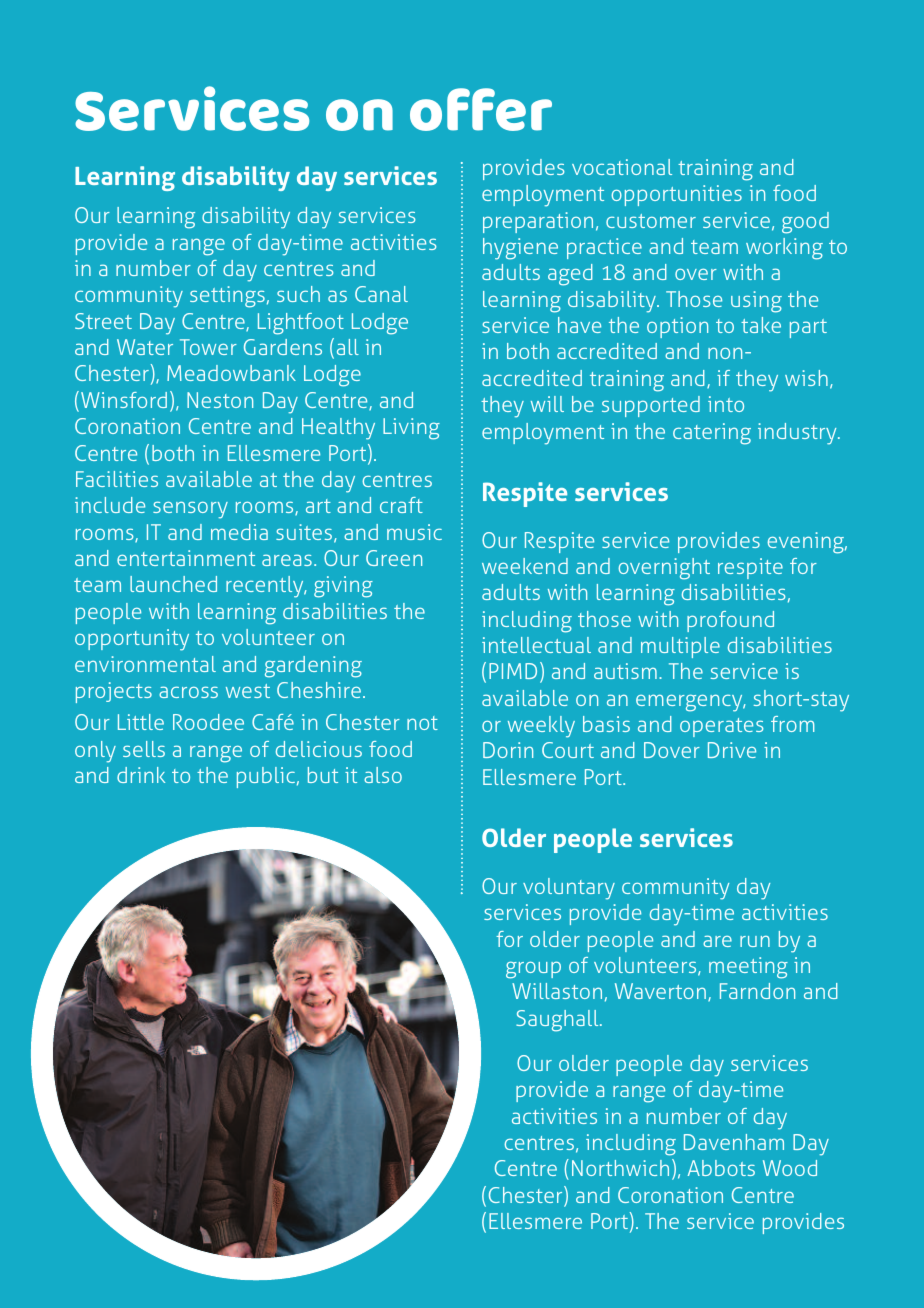 The width and height of the image is (924, 1308). I want to click on offer, so click(481, 109).
